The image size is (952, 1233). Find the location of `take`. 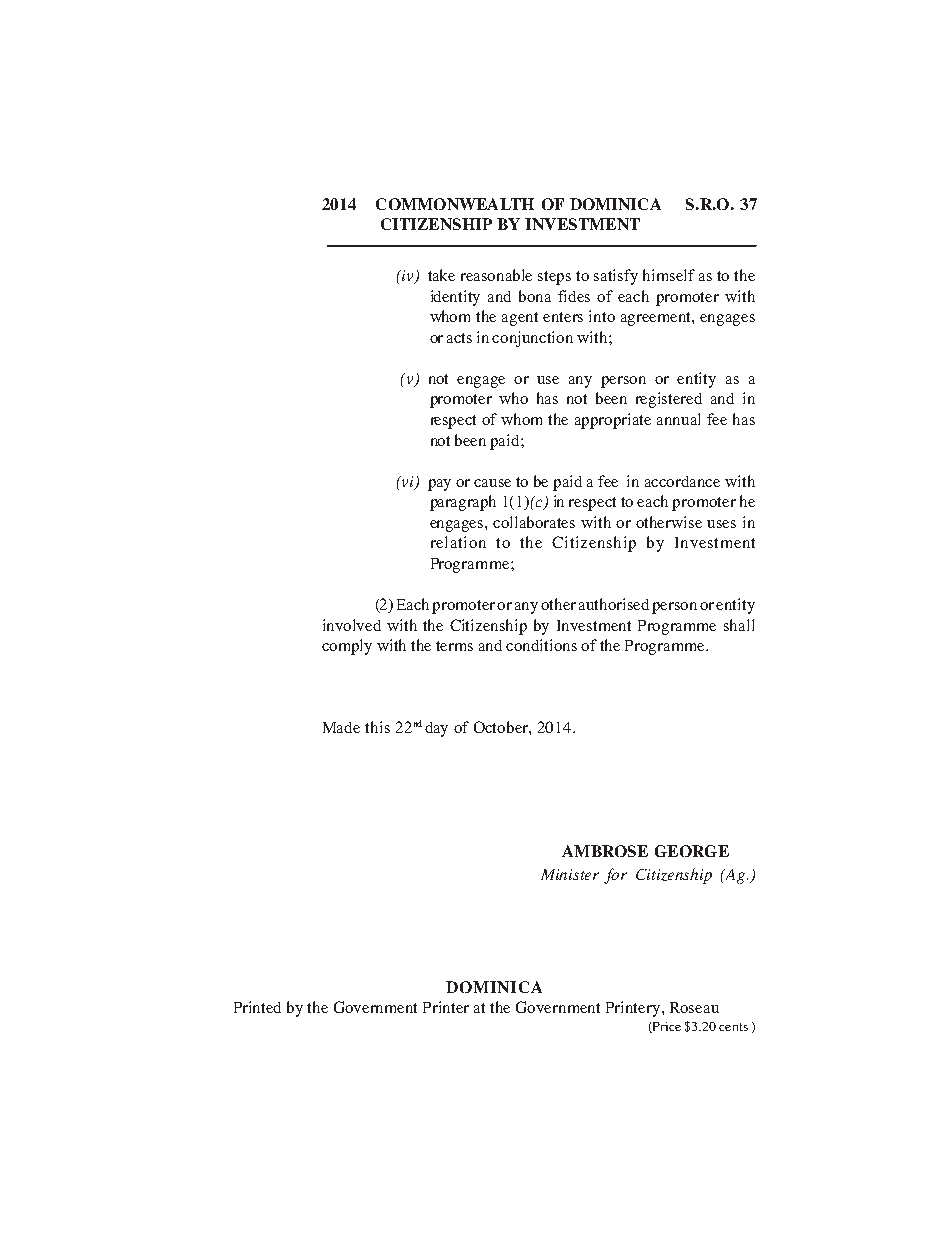

take is located at coordinates (441, 275).
